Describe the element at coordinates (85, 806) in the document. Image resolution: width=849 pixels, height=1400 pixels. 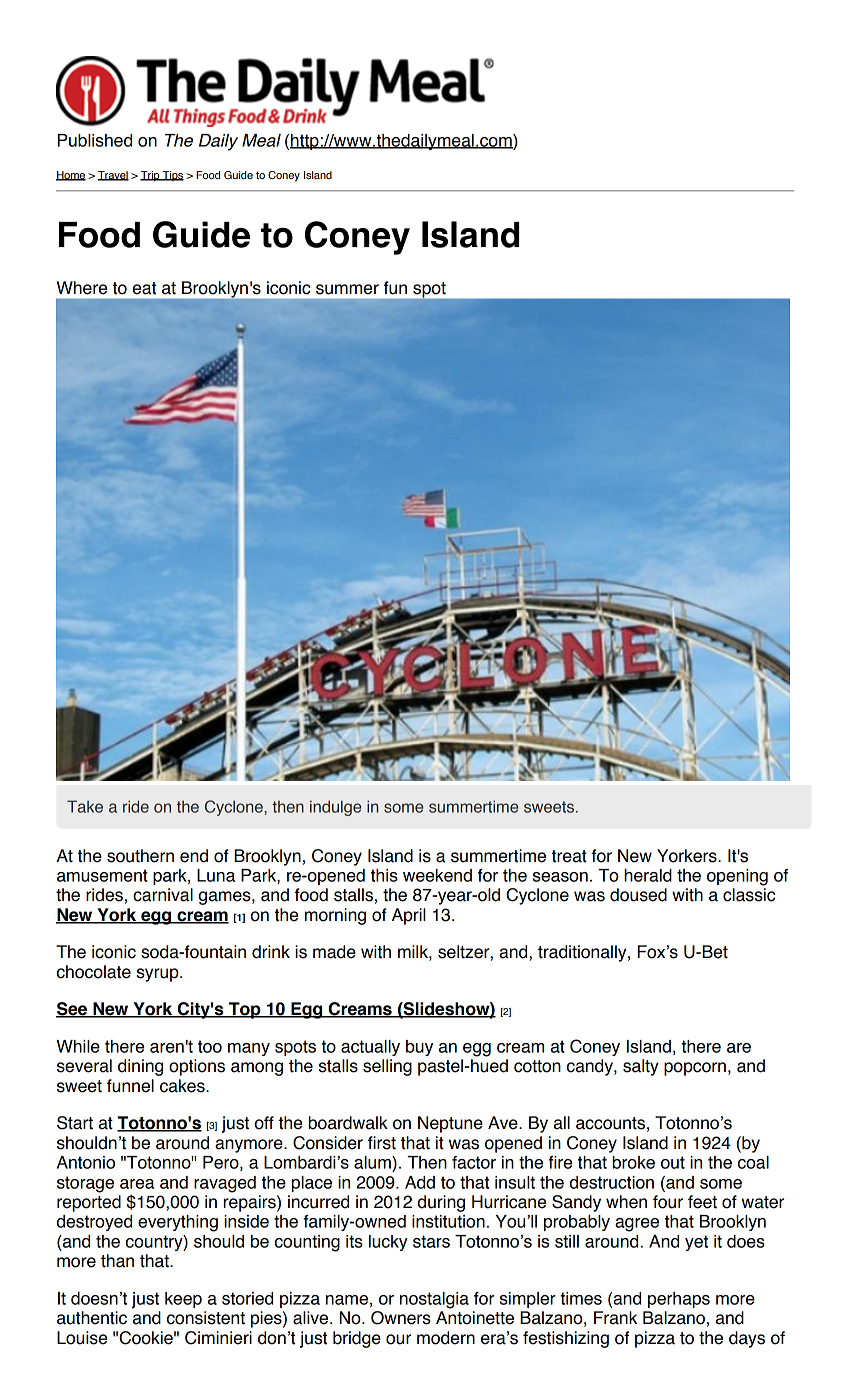
I see `Take` at that location.
